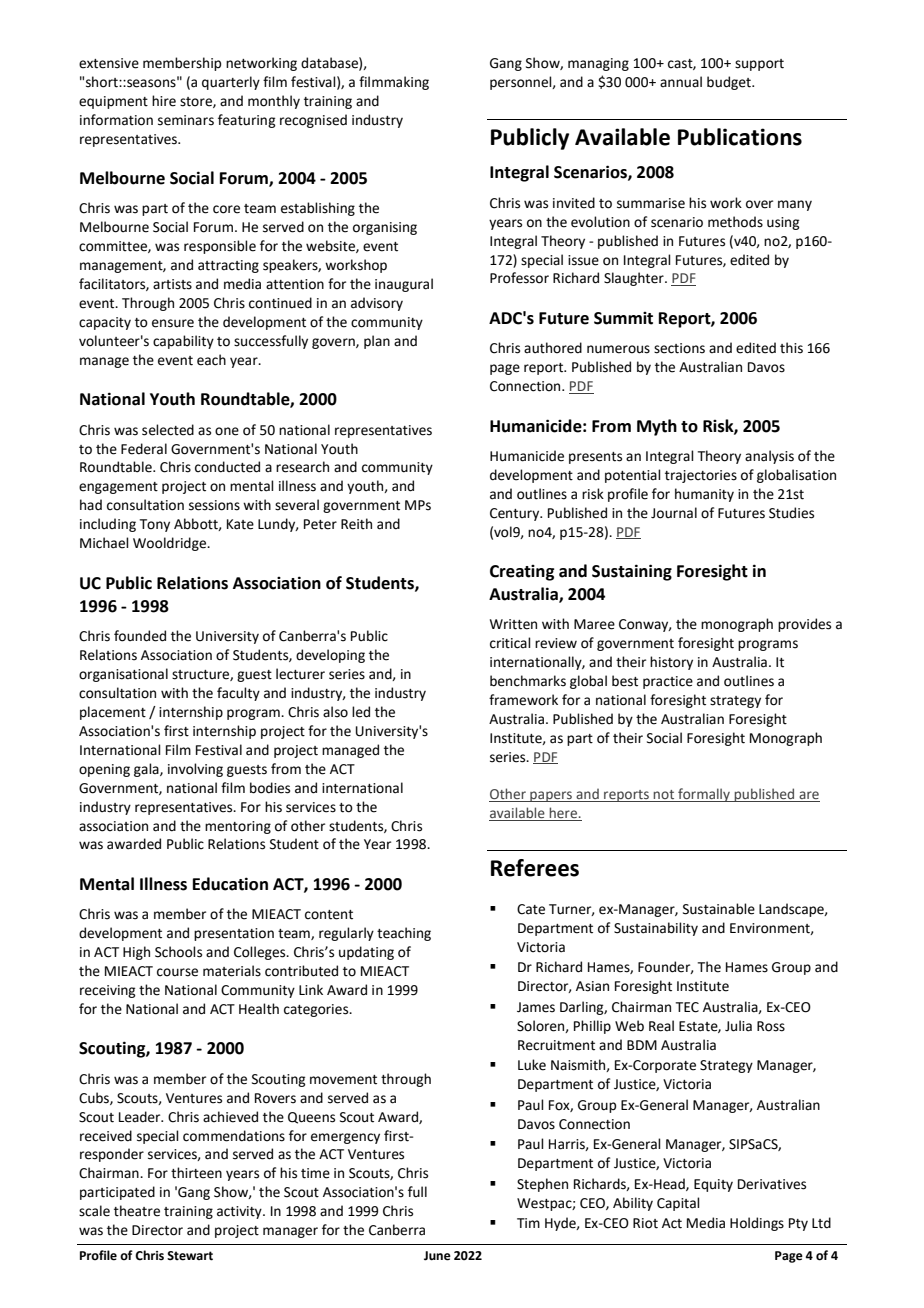  What do you see at coordinates (313, 121) in the screenshot?
I see `recognised` at bounding box center [313, 121].
